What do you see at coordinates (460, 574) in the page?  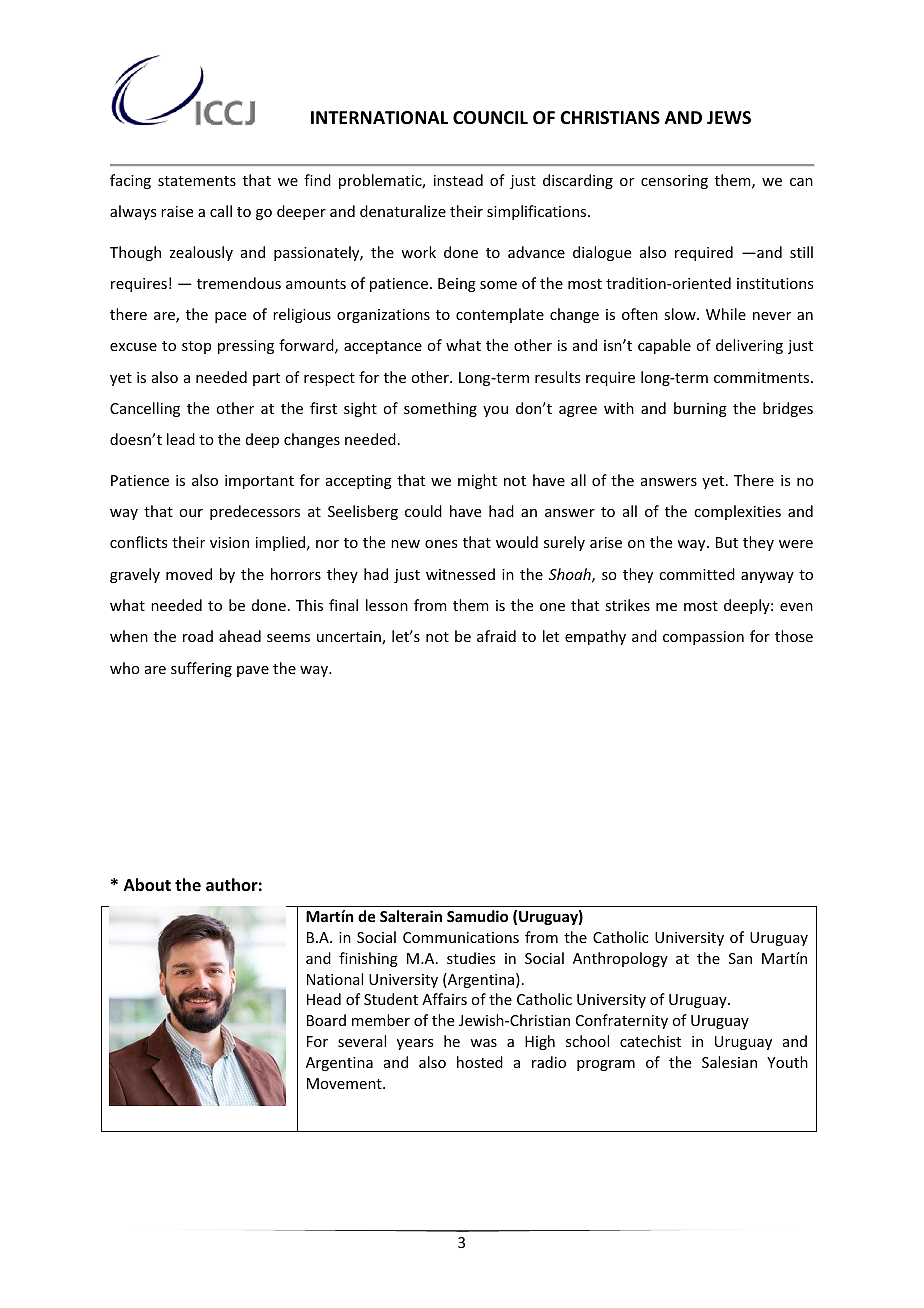 I see `witnessed` at bounding box center [460, 574].
